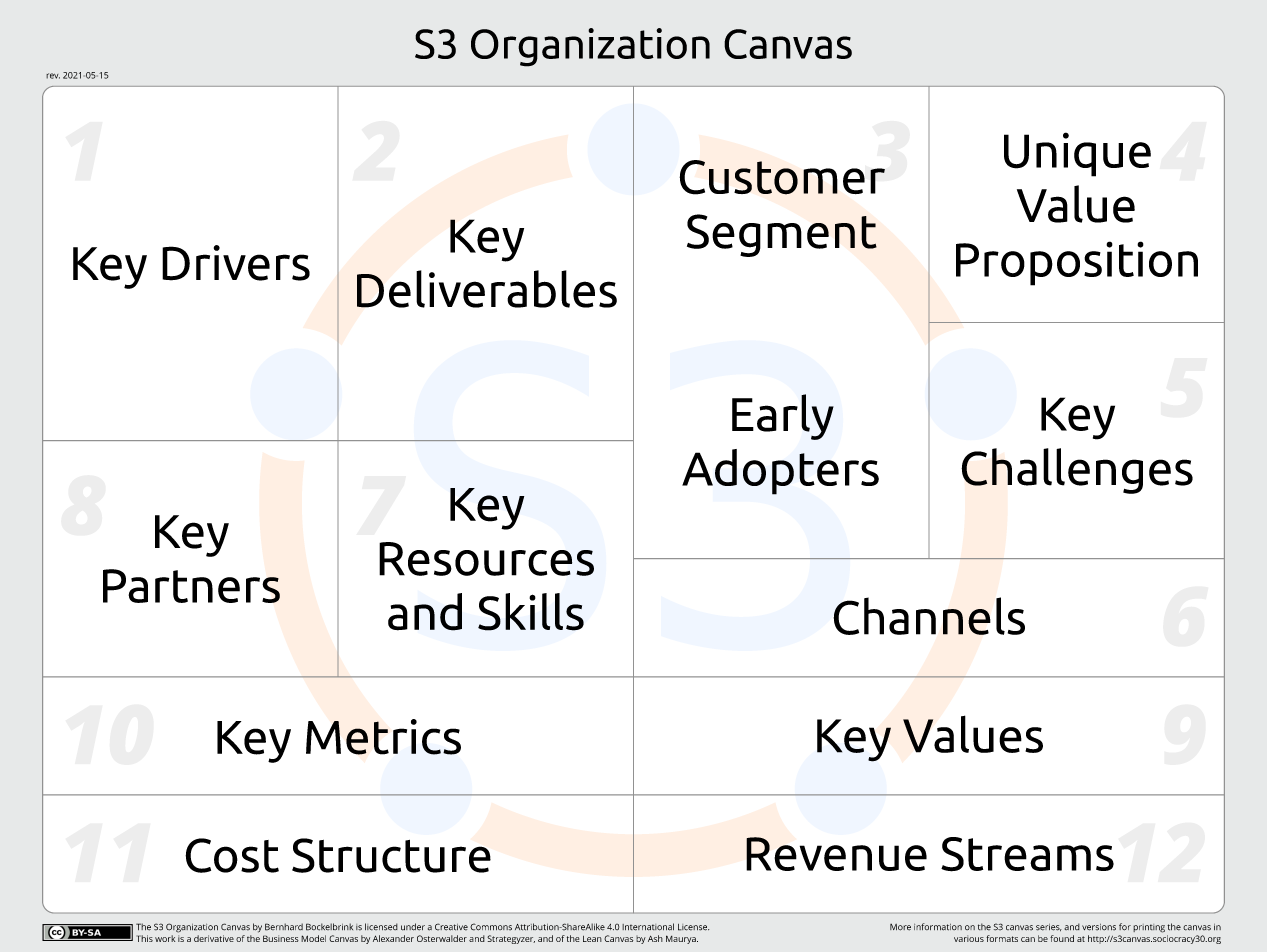 The width and height of the document is (1267, 952). What do you see at coordinates (783, 417) in the document?
I see `Early` at bounding box center [783, 417].
